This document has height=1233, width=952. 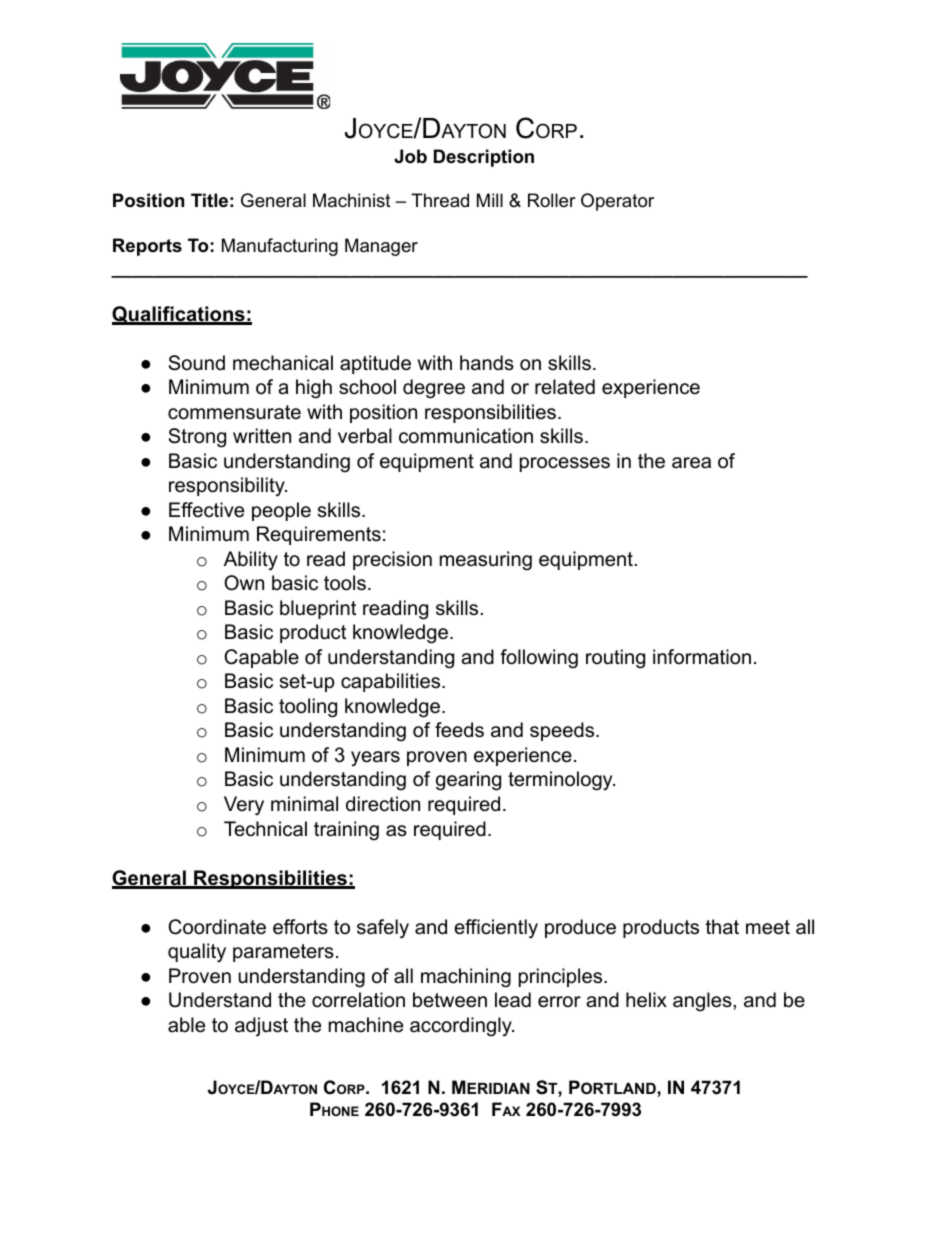 What do you see at coordinates (466, 436) in the document?
I see `communication` at bounding box center [466, 436].
